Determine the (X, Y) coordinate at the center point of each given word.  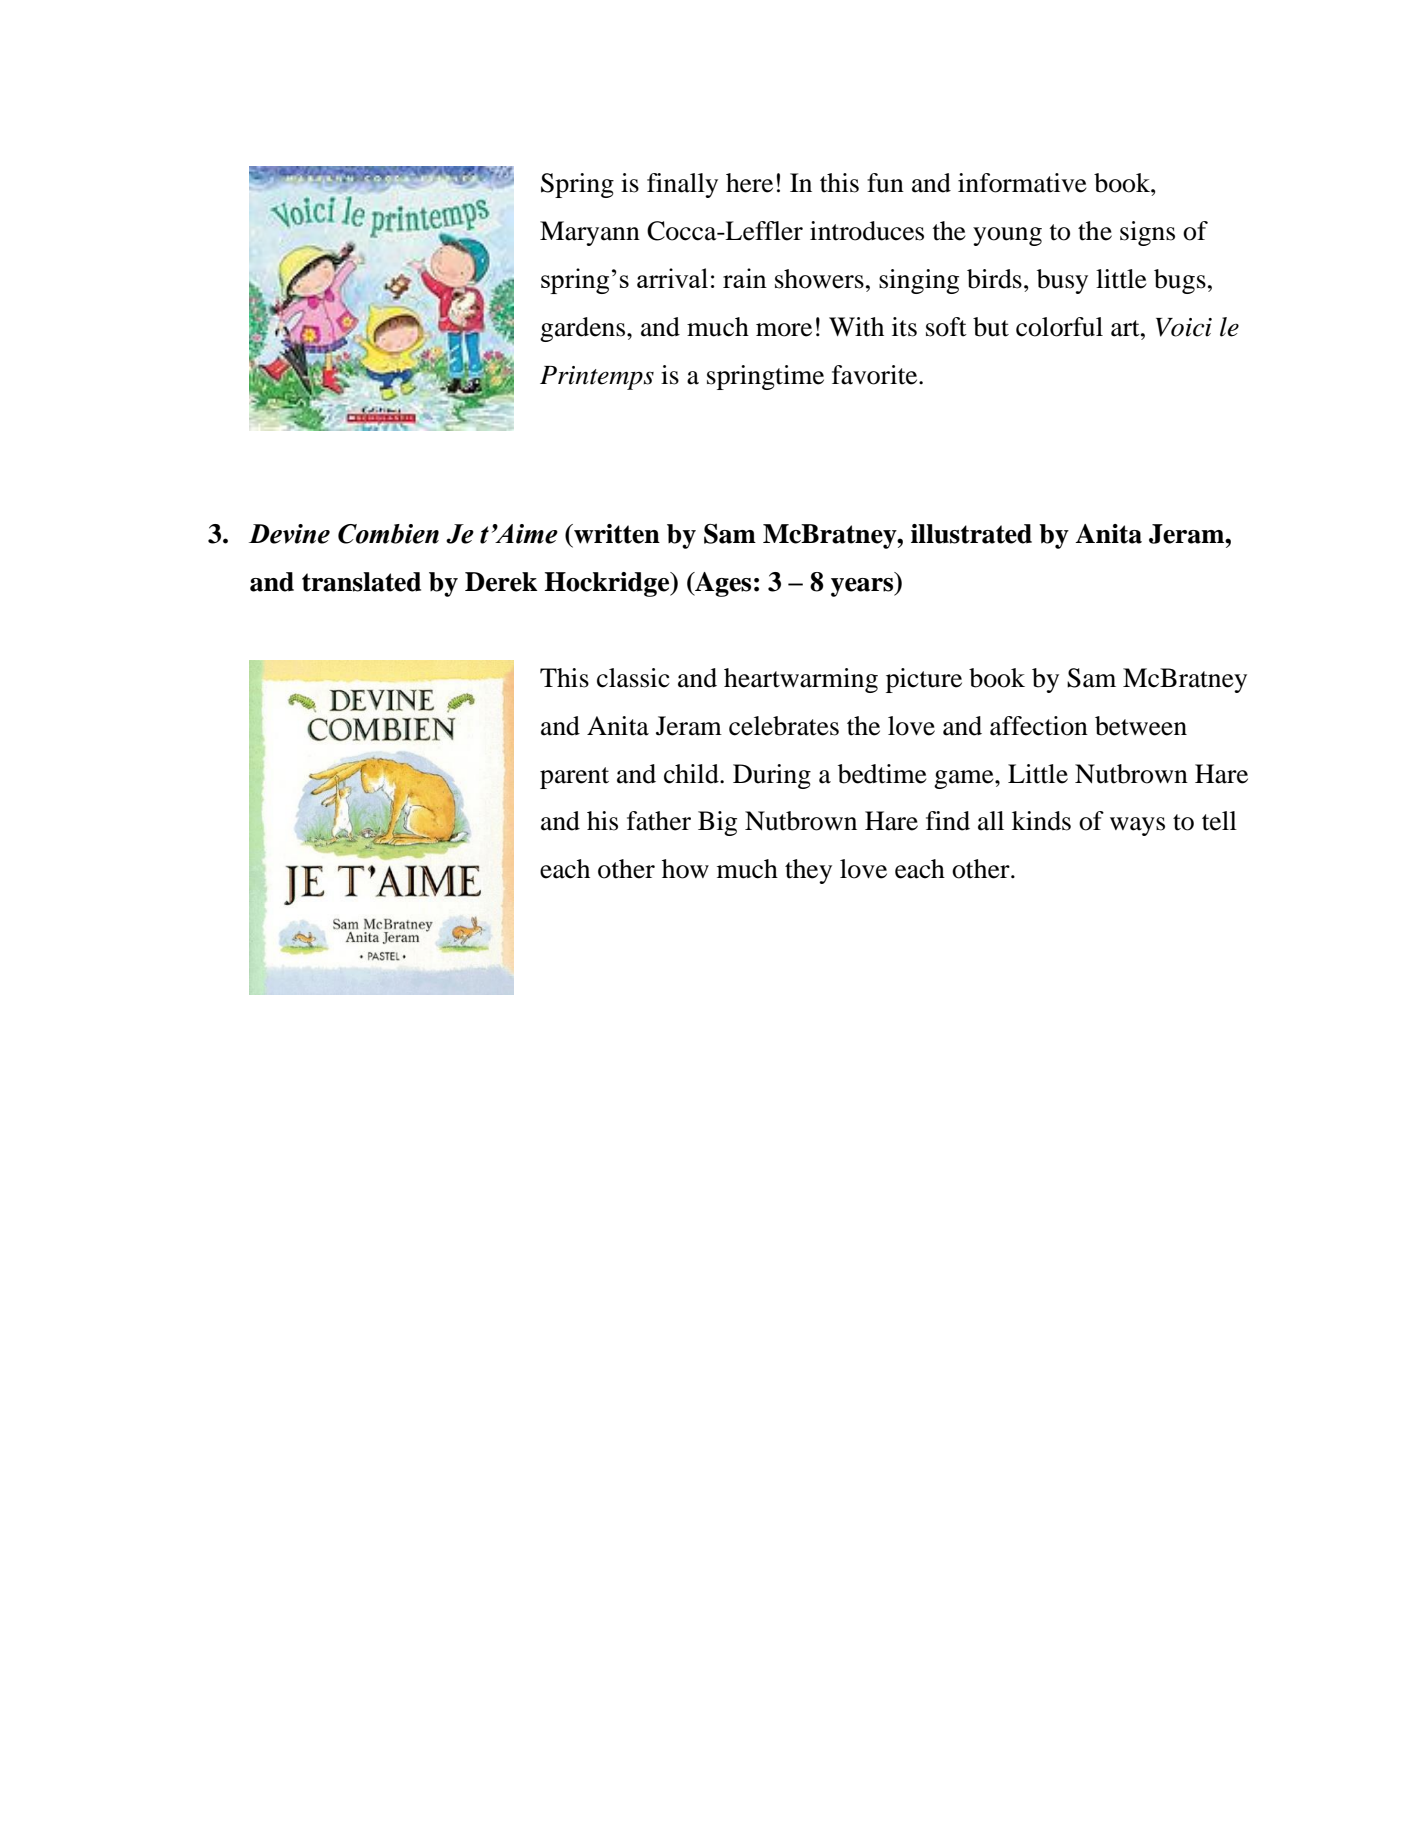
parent (574, 778)
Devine (289, 534)
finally (682, 185)
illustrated (971, 534)
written (616, 534)
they (808, 871)
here (749, 183)
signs (1147, 233)
